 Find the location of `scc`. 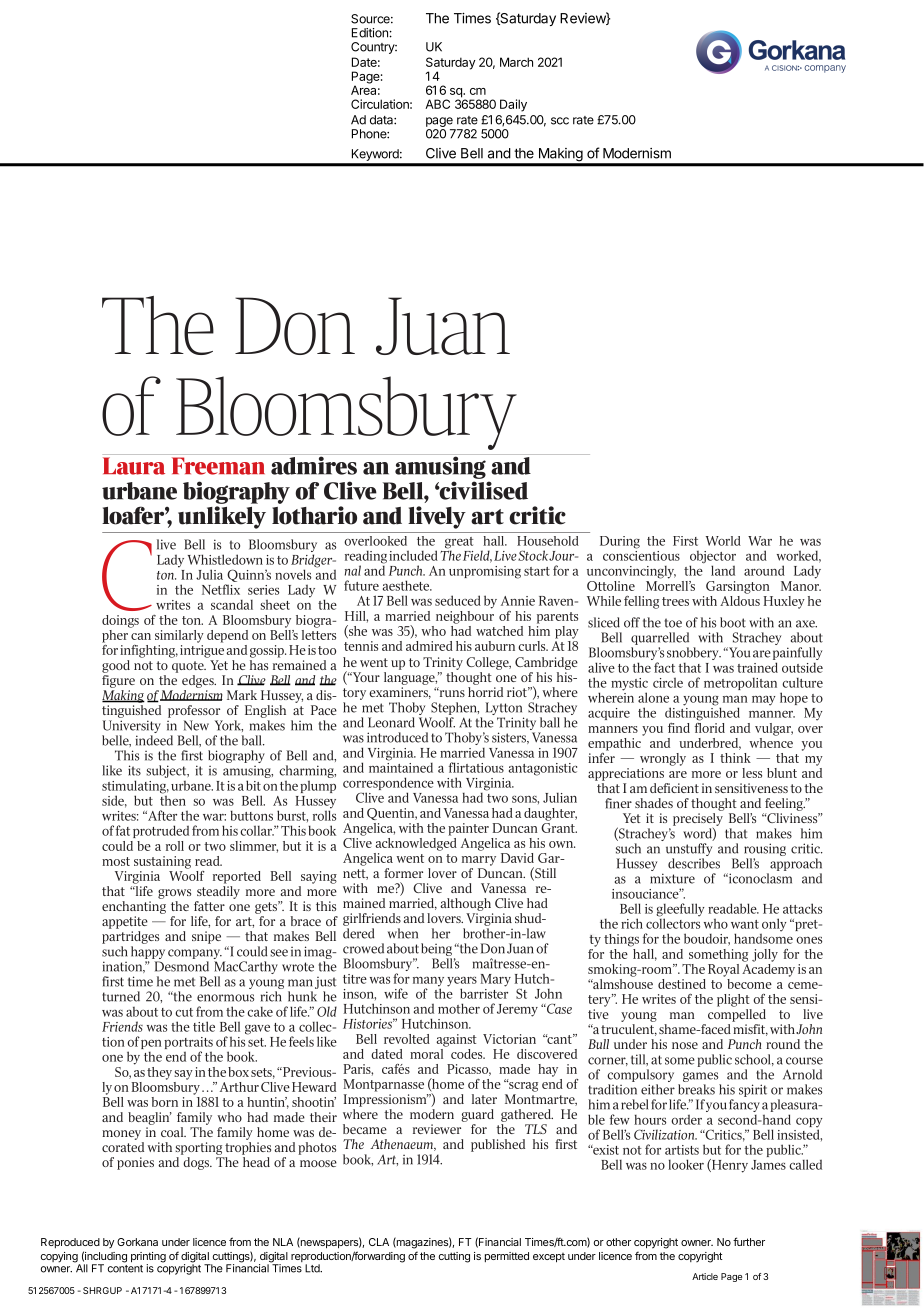

scc is located at coordinates (560, 121).
